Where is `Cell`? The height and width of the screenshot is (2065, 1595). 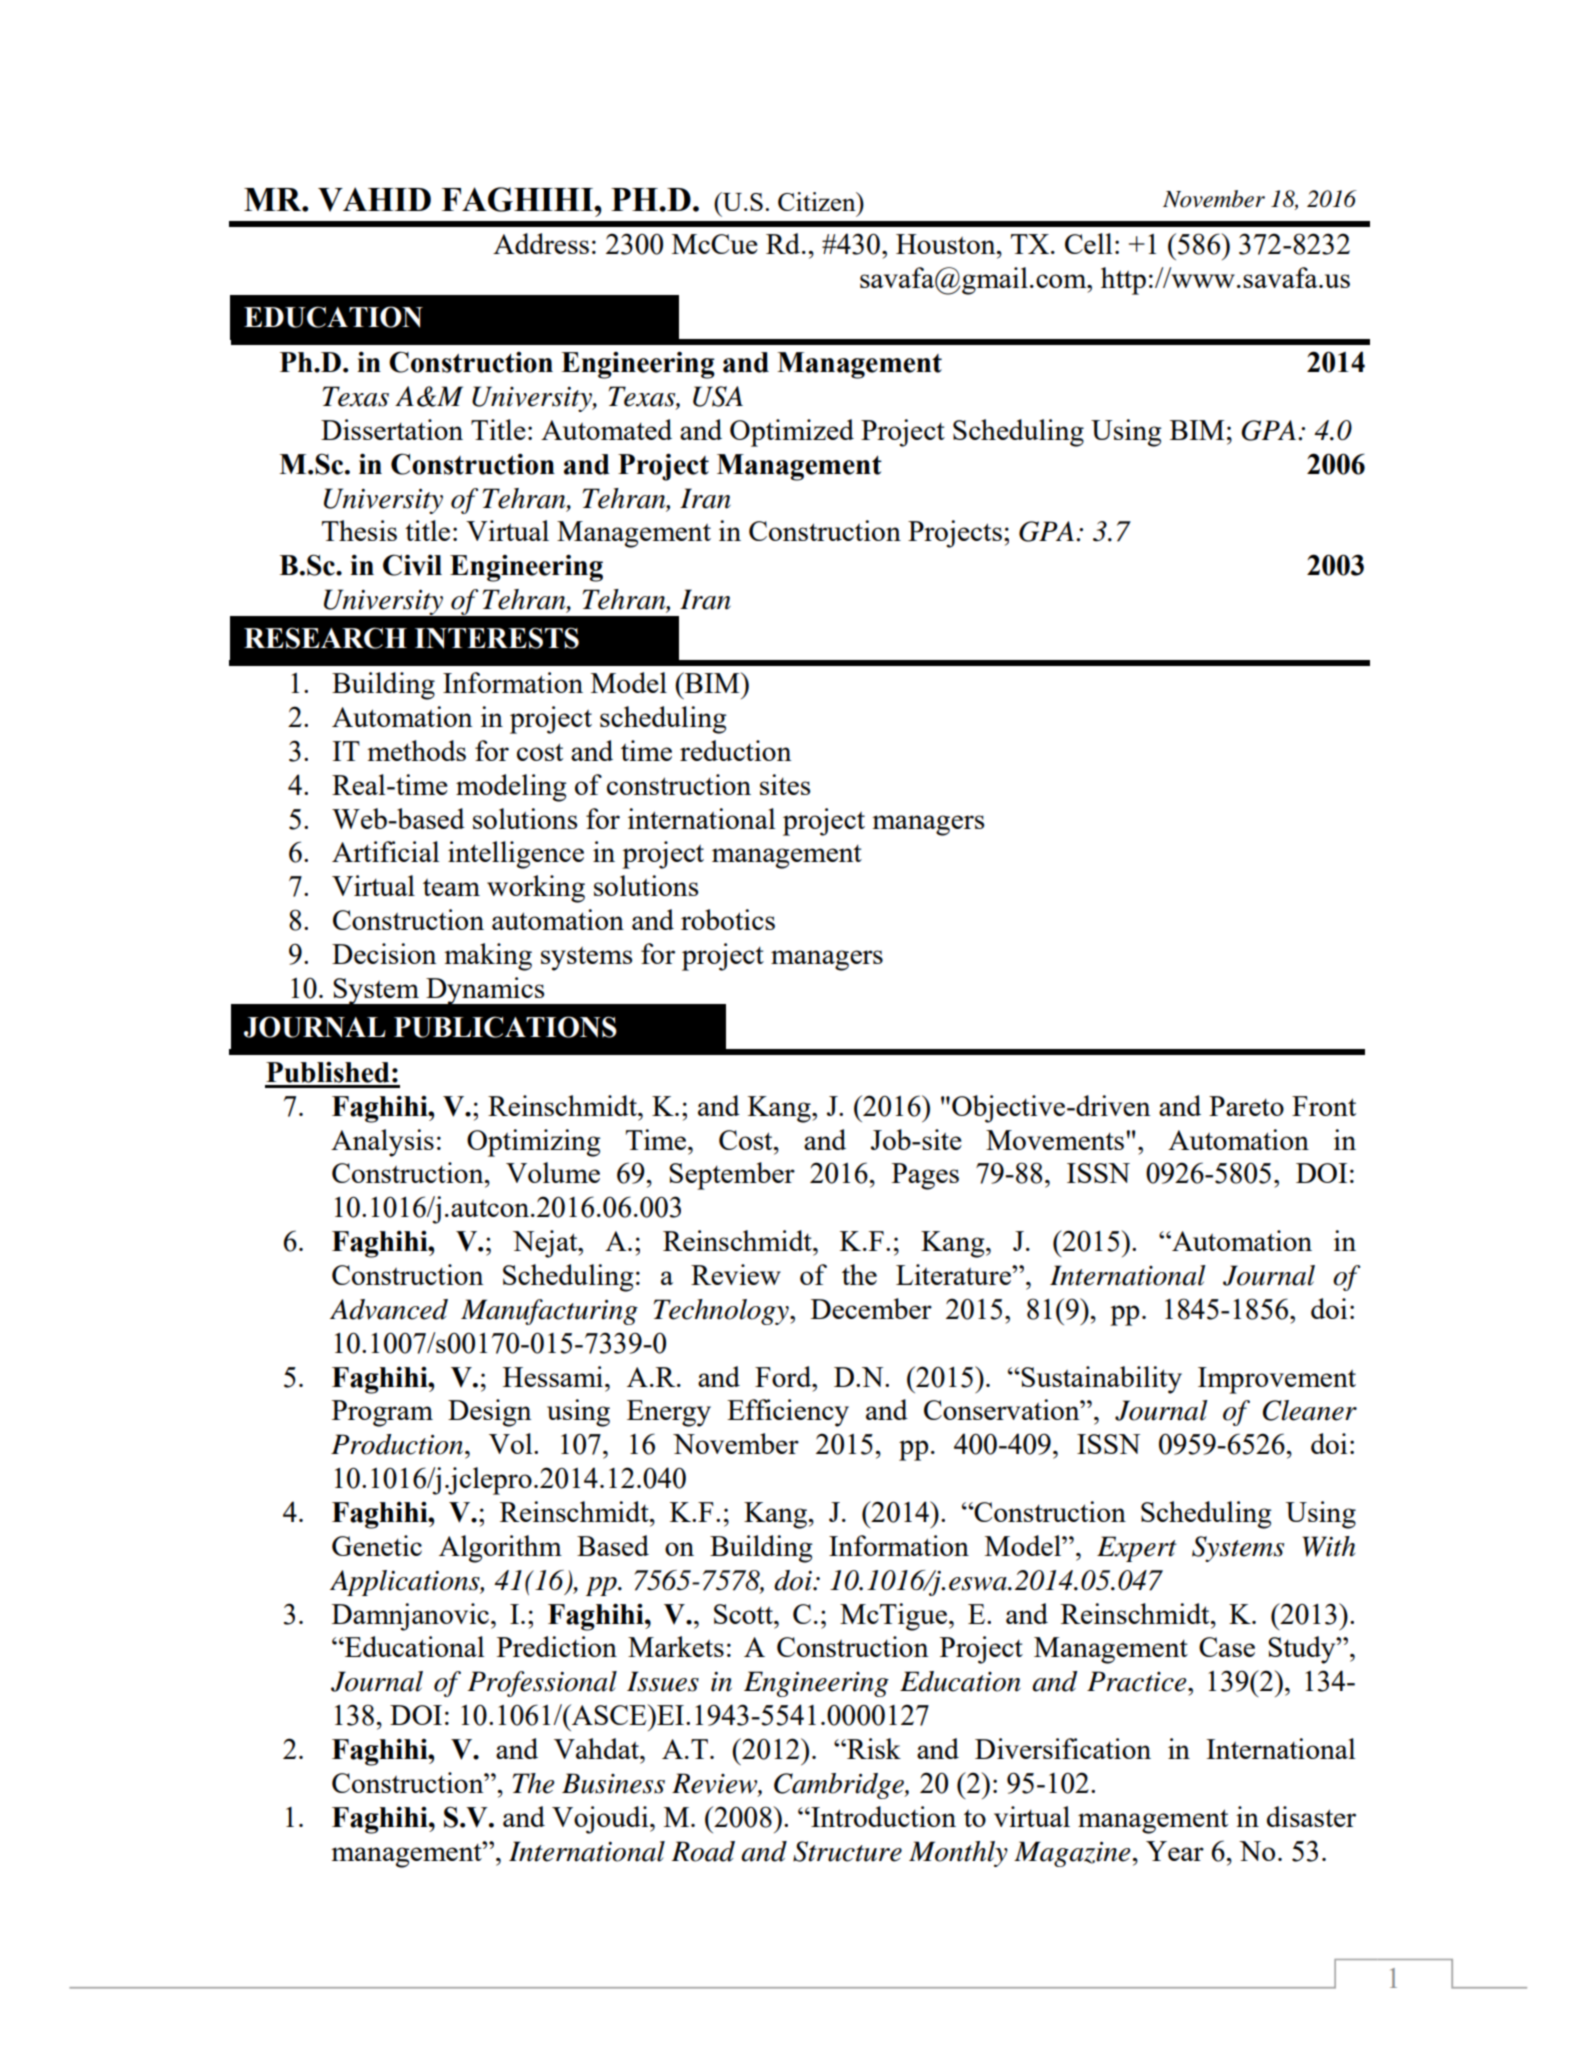 Cell is located at coordinates (1088, 243).
